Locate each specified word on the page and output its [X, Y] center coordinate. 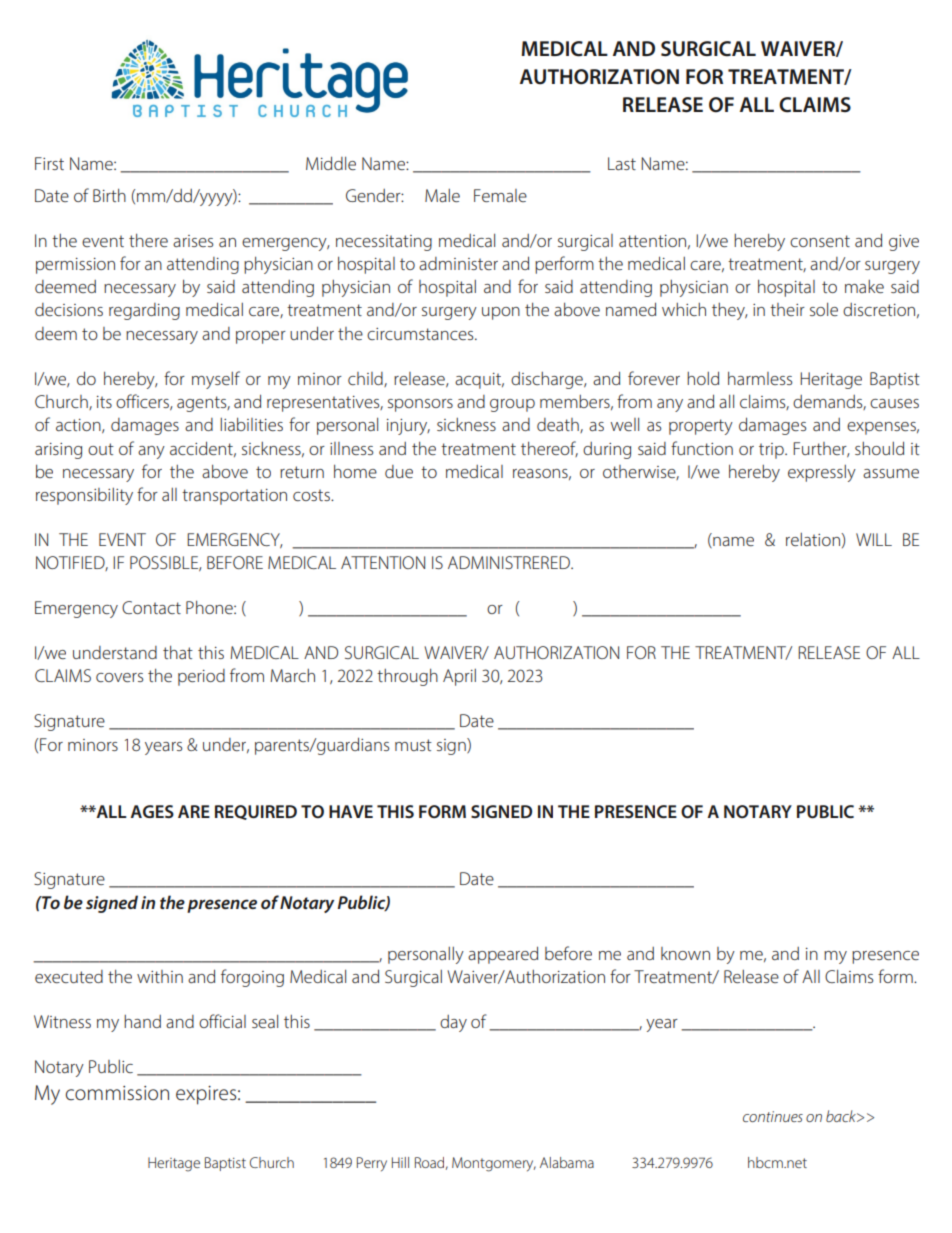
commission [117, 1093]
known [685, 953]
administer [458, 263]
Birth [109, 195]
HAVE [351, 811]
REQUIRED [256, 812]
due [399, 471]
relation [814, 539]
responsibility [84, 496]
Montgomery [494, 1164]
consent [820, 241]
